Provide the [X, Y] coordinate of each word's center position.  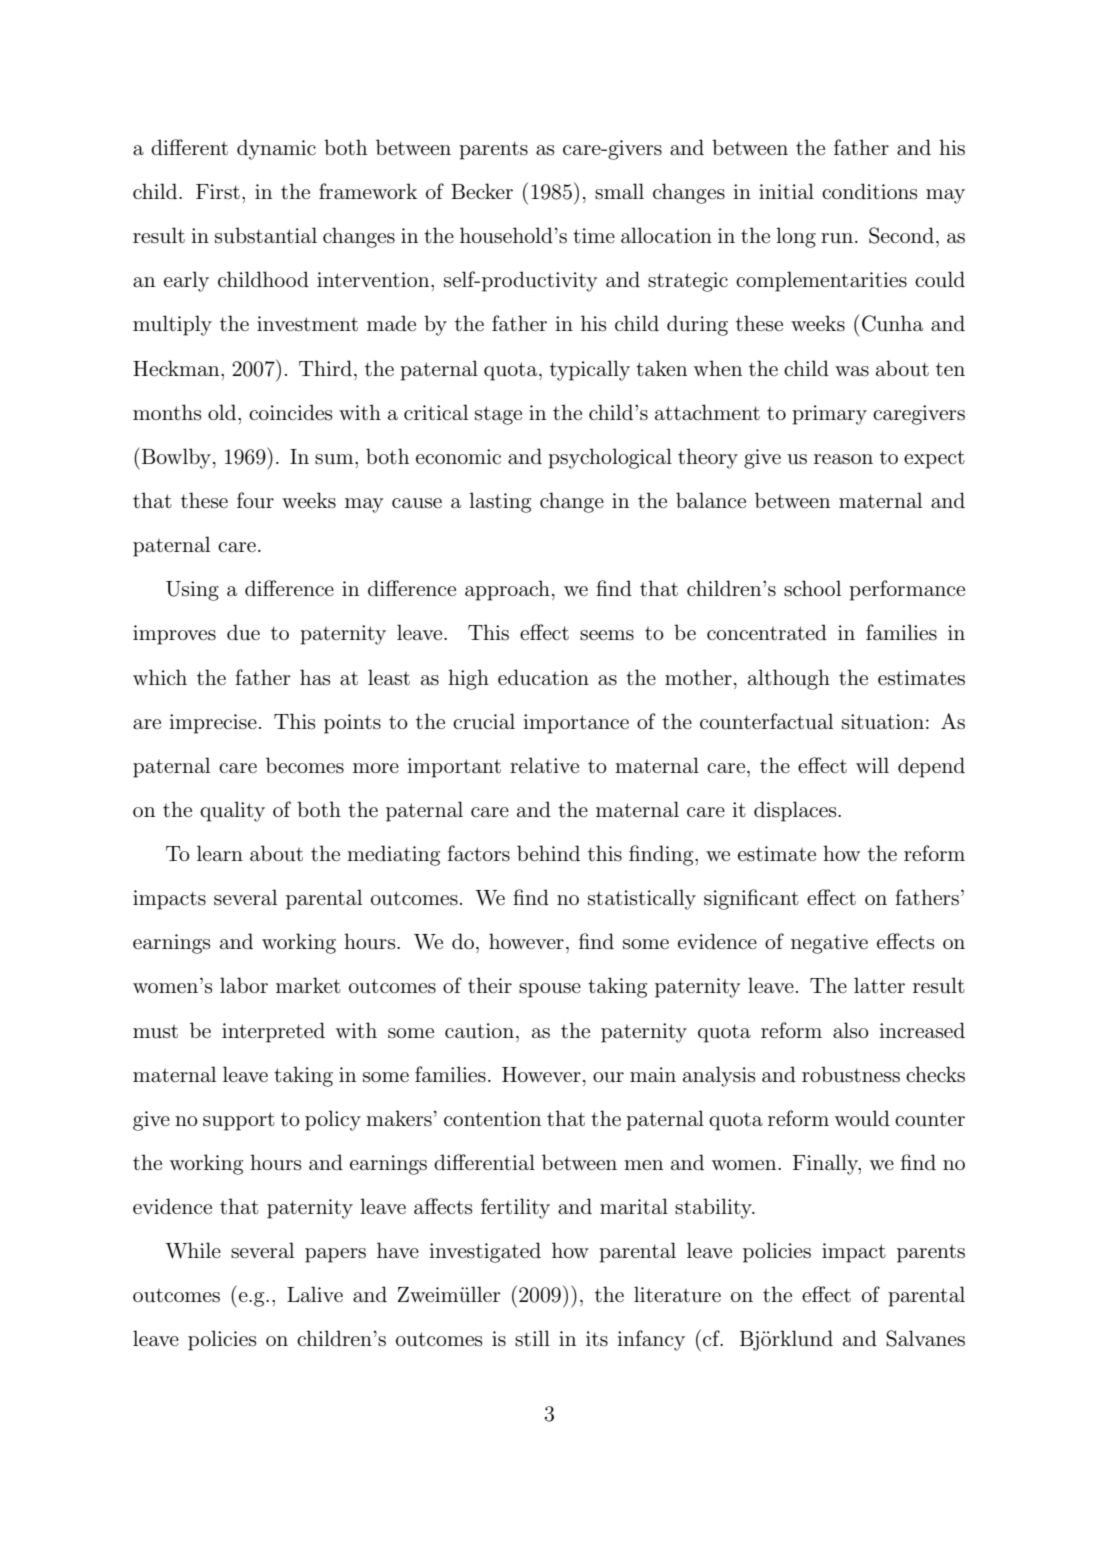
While [193, 1250]
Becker [482, 191]
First [218, 192]
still [532, 1338]
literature [677, 1294]
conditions [869, 191]
